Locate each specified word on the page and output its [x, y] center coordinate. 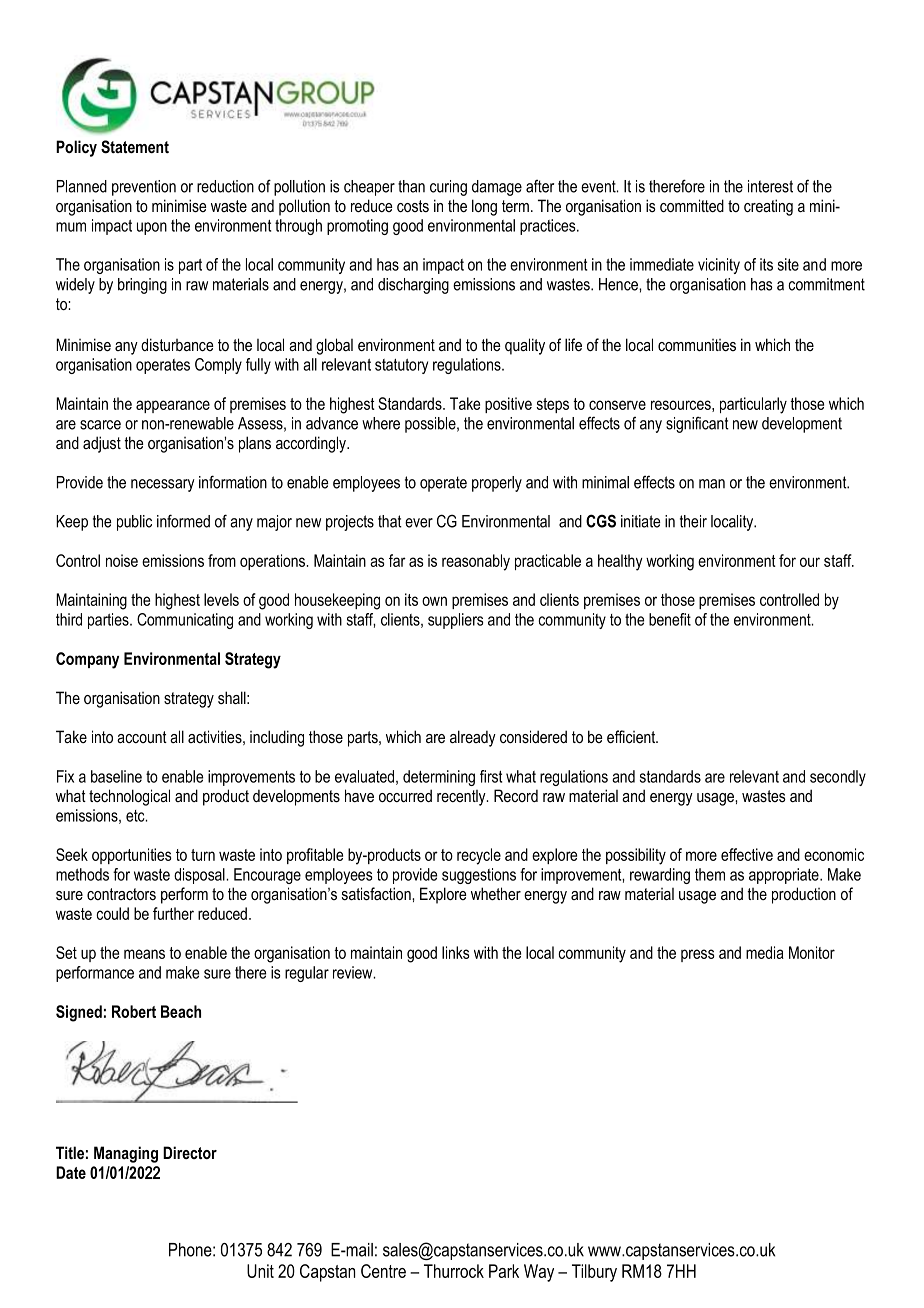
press [698, 955]
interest [770, 186]
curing [448, 188]
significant [697, 424]
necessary [163, 485]
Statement [135, 147]
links [456, 952]
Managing [126, 1154]
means [144, 954]
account [142, 737]
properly [497, 484]
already [473, 738]
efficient [632, 736]
